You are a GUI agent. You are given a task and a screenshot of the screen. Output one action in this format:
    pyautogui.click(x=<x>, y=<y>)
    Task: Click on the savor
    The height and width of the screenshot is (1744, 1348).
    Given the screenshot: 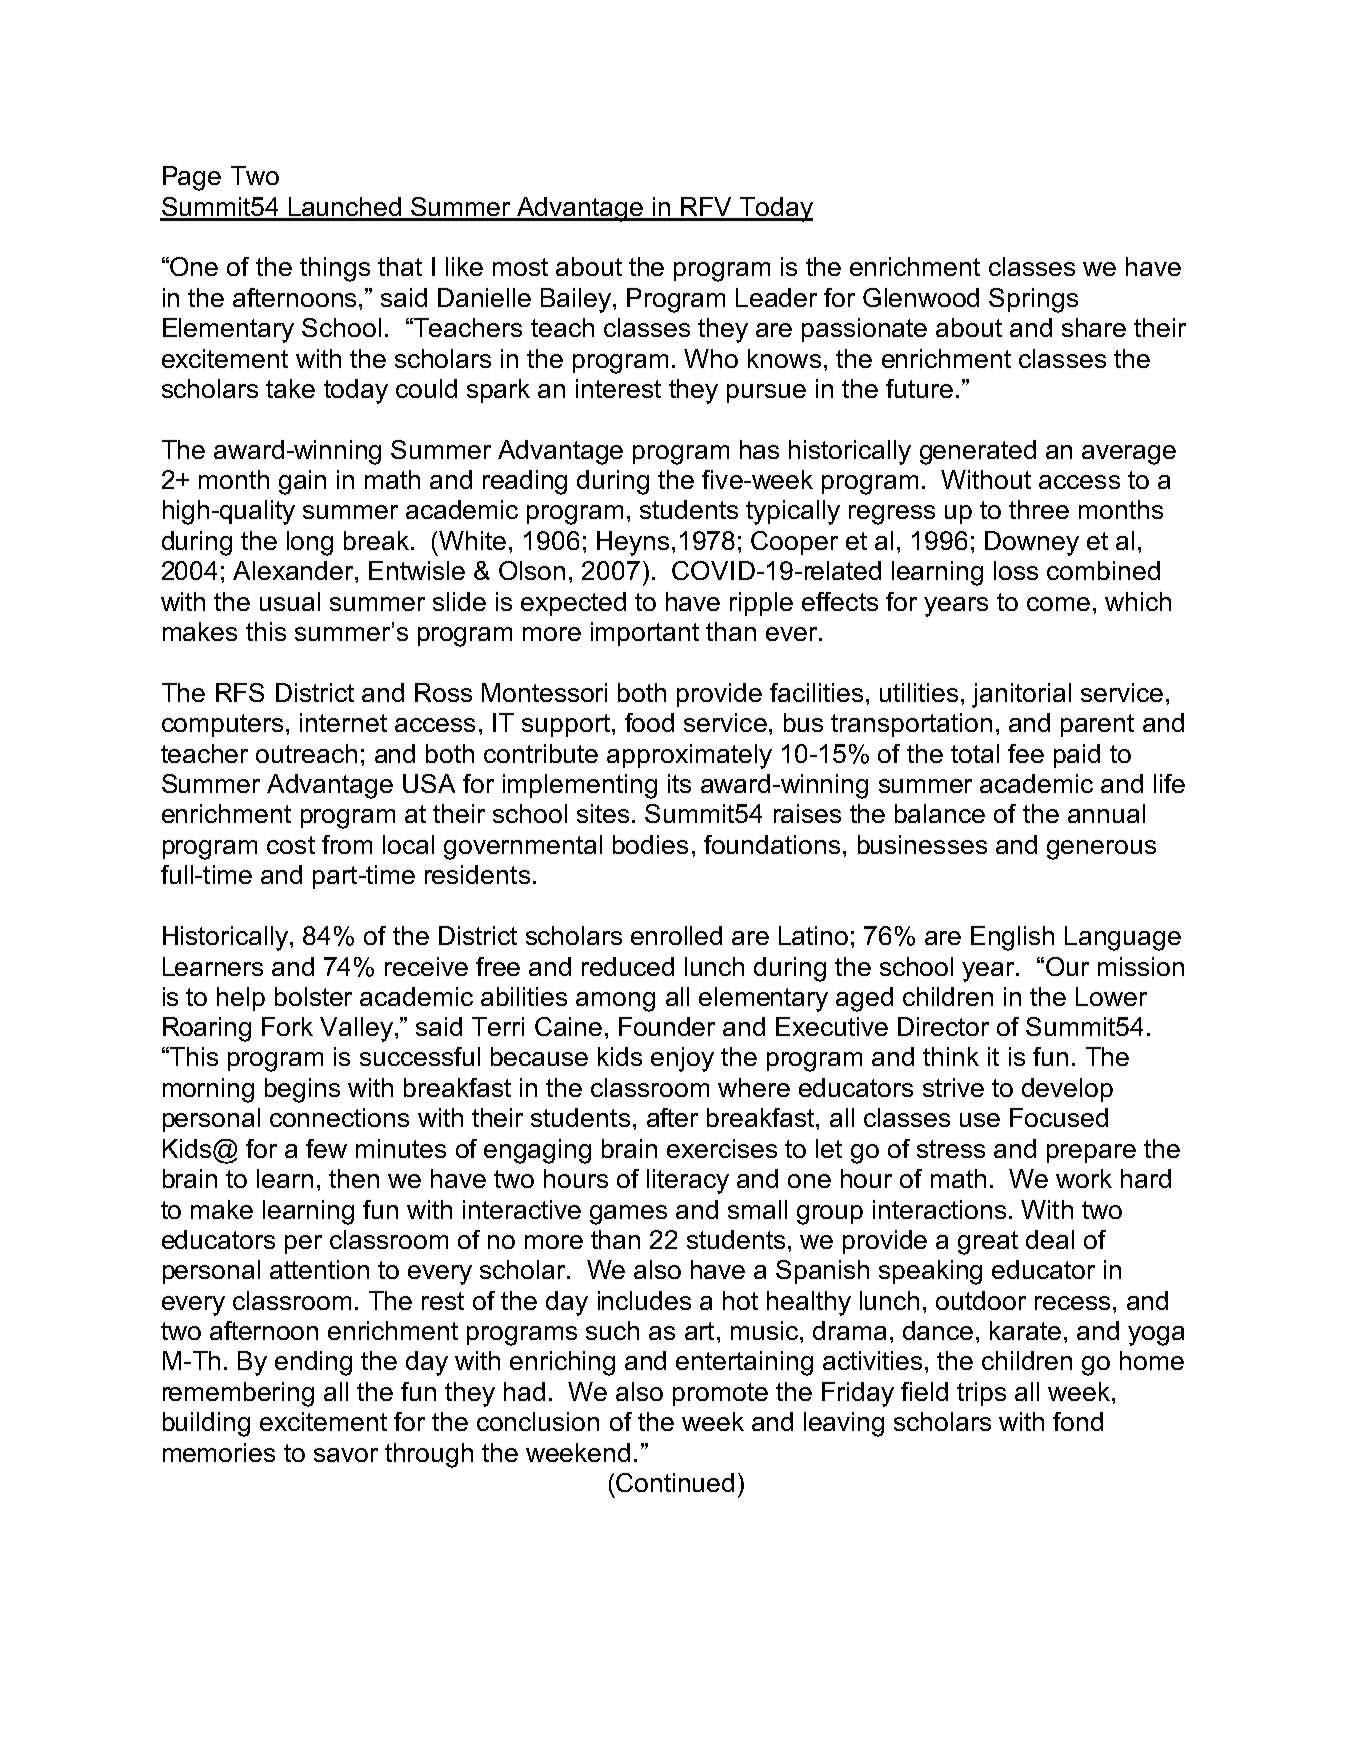 What is the action you would take?
    pyautogui.click(x=346, y=1455)
